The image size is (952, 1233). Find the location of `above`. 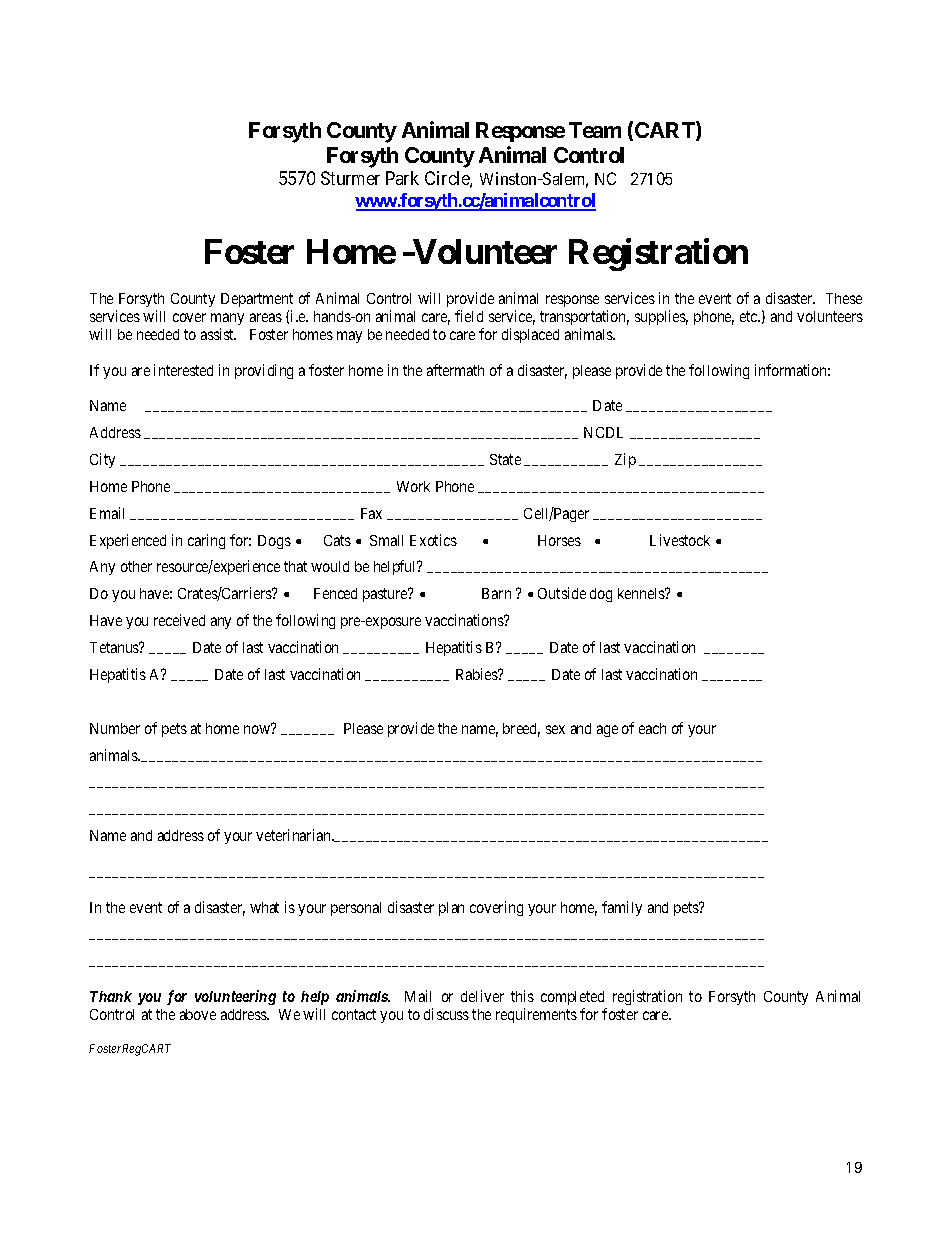

above is located at coordinates (198, 1014).
